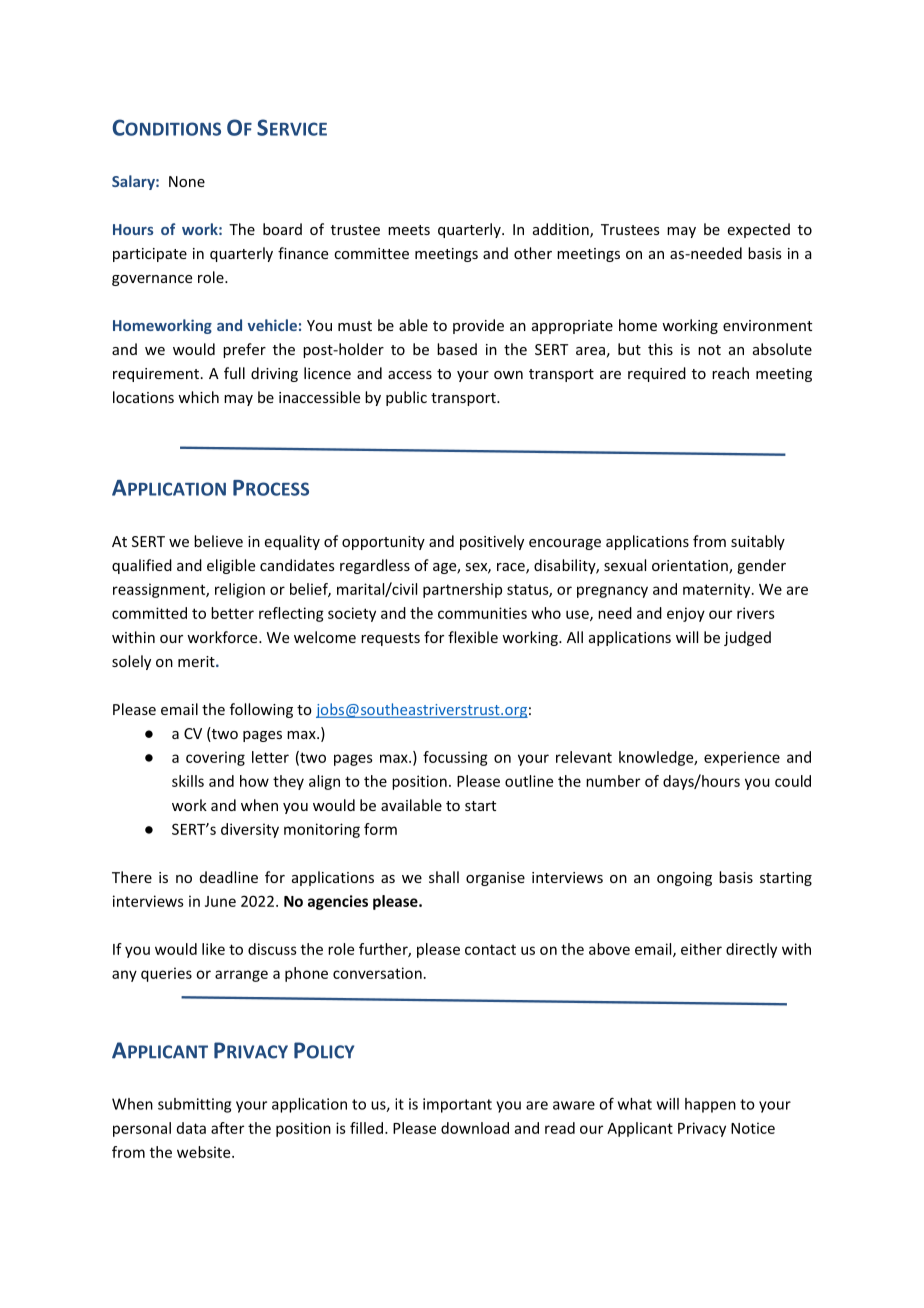 This screenshot has height=1308, width=924. I want to click on meets, so click(409, 230).
